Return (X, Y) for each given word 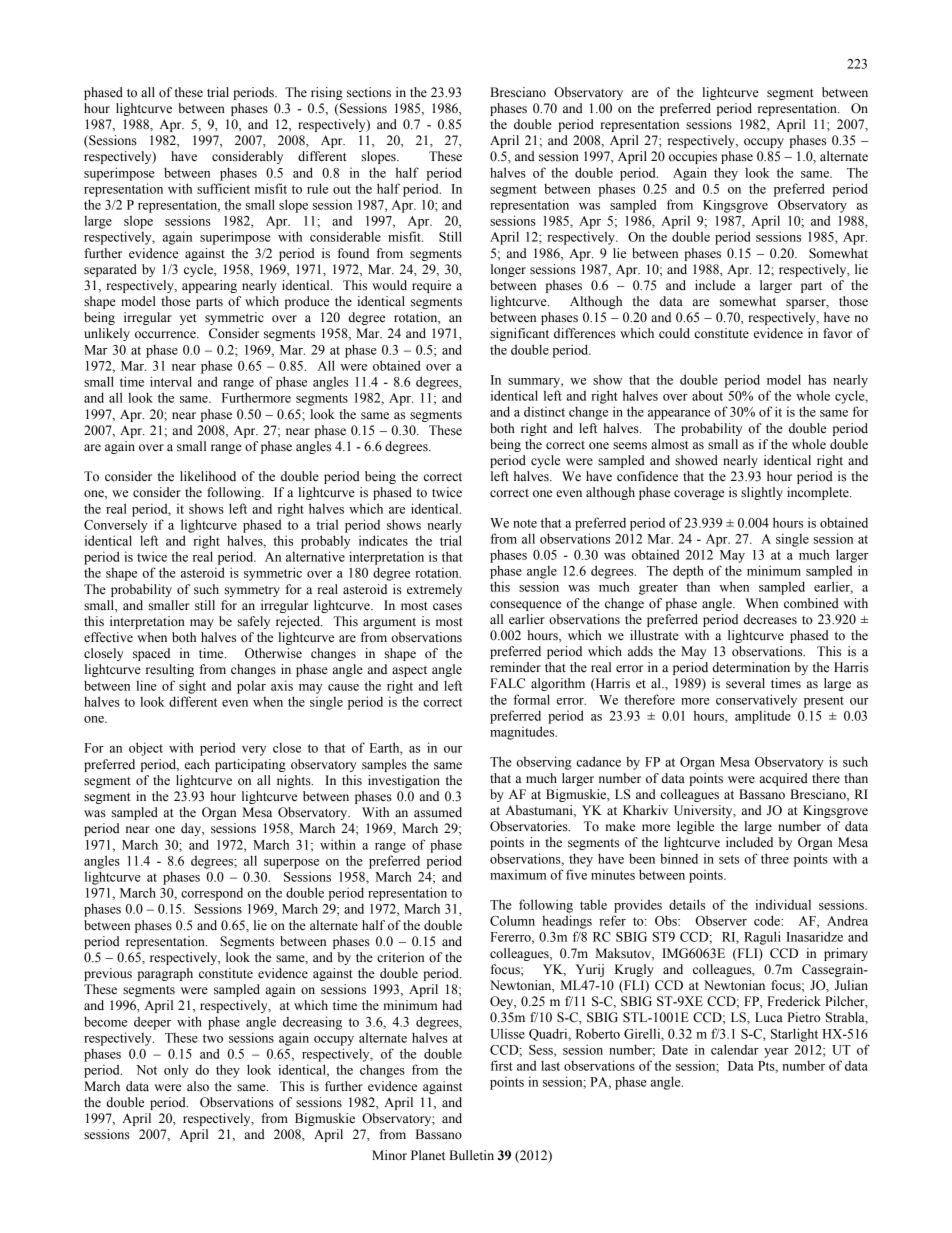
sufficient (223, 188)
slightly (762, 493)
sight (192, 687)
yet (188, 319)
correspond (212, 894)
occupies (693, 157)
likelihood (208, 476)
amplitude (763, 717)
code (768, 920)
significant (519, 334)
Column (512, 920)
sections (369, 92)
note (525, 523)
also (198, 1086)
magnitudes (523, 733)
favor (837, 333)
